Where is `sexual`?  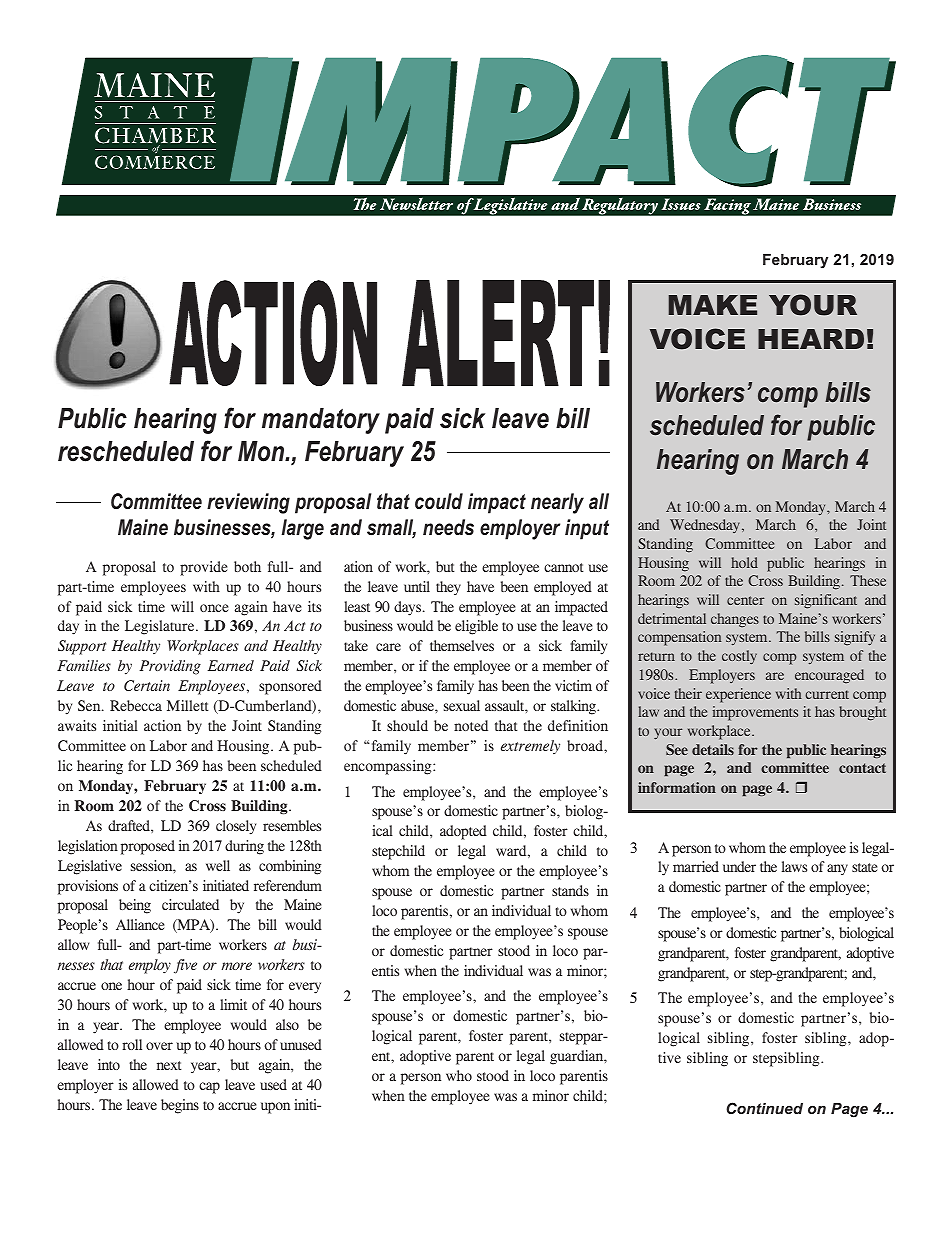 sexual is located at coordinates (462, 705).
